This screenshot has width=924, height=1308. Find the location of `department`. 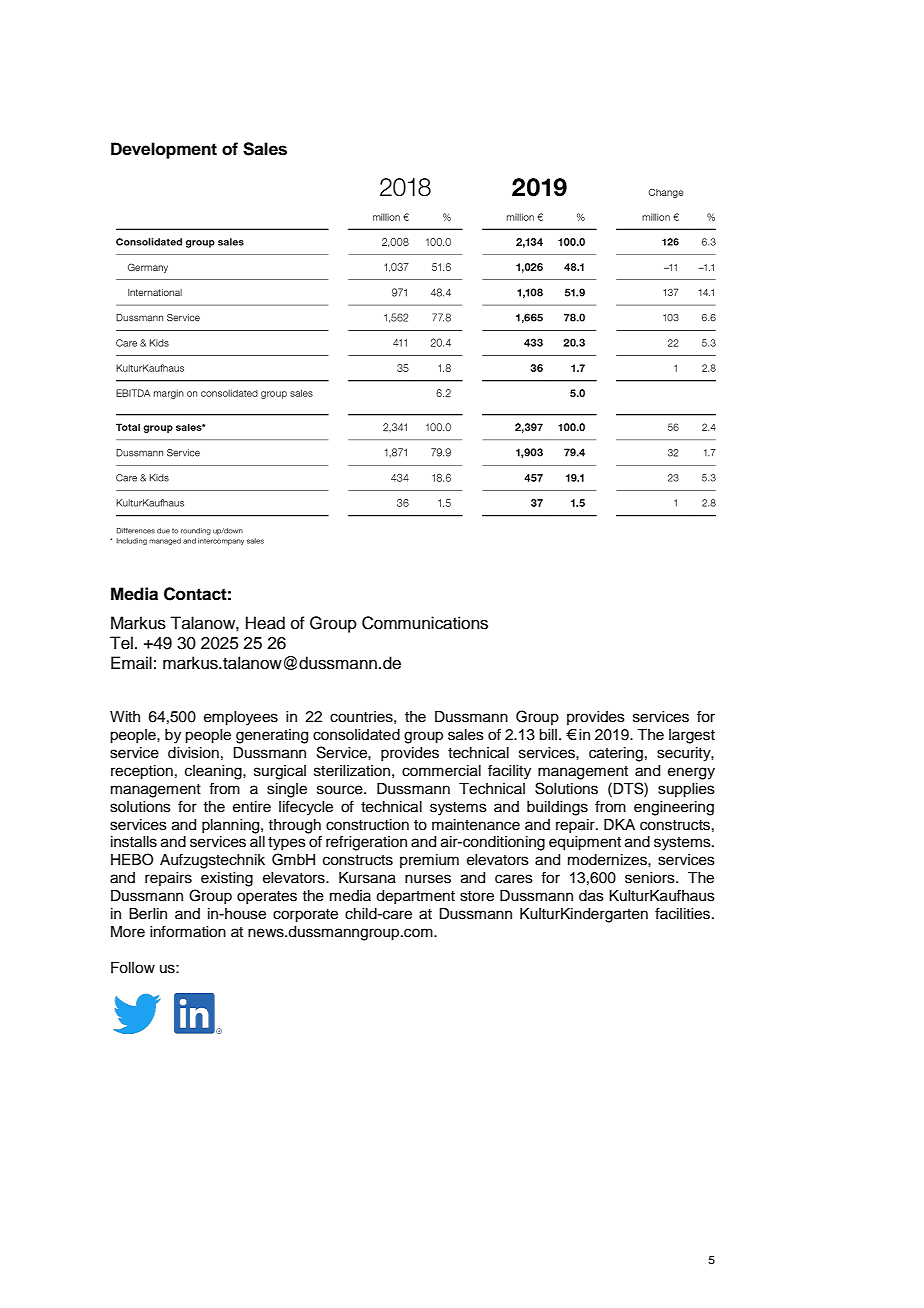

department is located at coordinates (415, 897).
